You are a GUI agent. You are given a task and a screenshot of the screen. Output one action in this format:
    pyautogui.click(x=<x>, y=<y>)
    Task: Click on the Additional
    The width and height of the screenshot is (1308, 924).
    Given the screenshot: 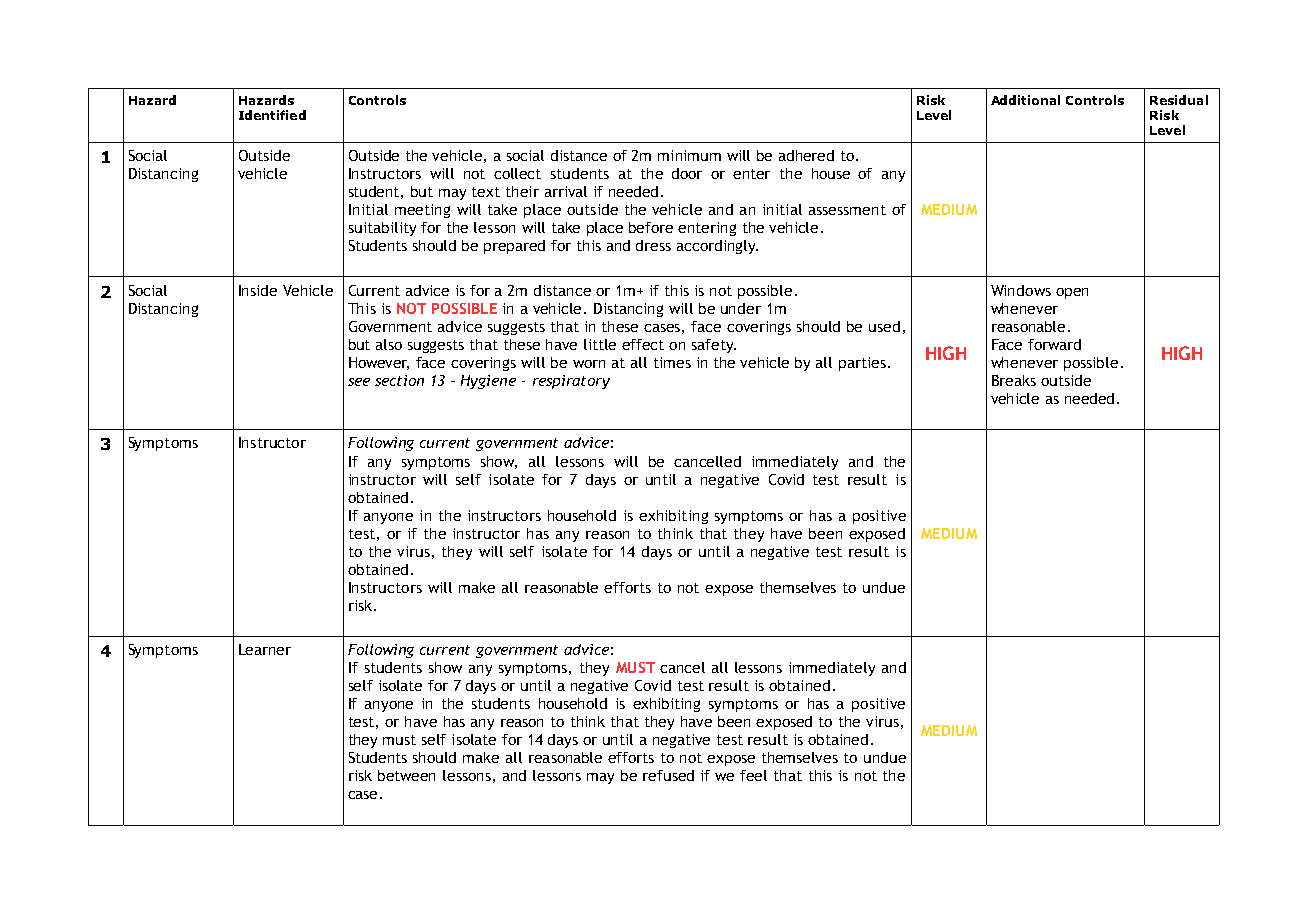 What is the action you would take?
    pyautogui.click(x=1025, y=100)
